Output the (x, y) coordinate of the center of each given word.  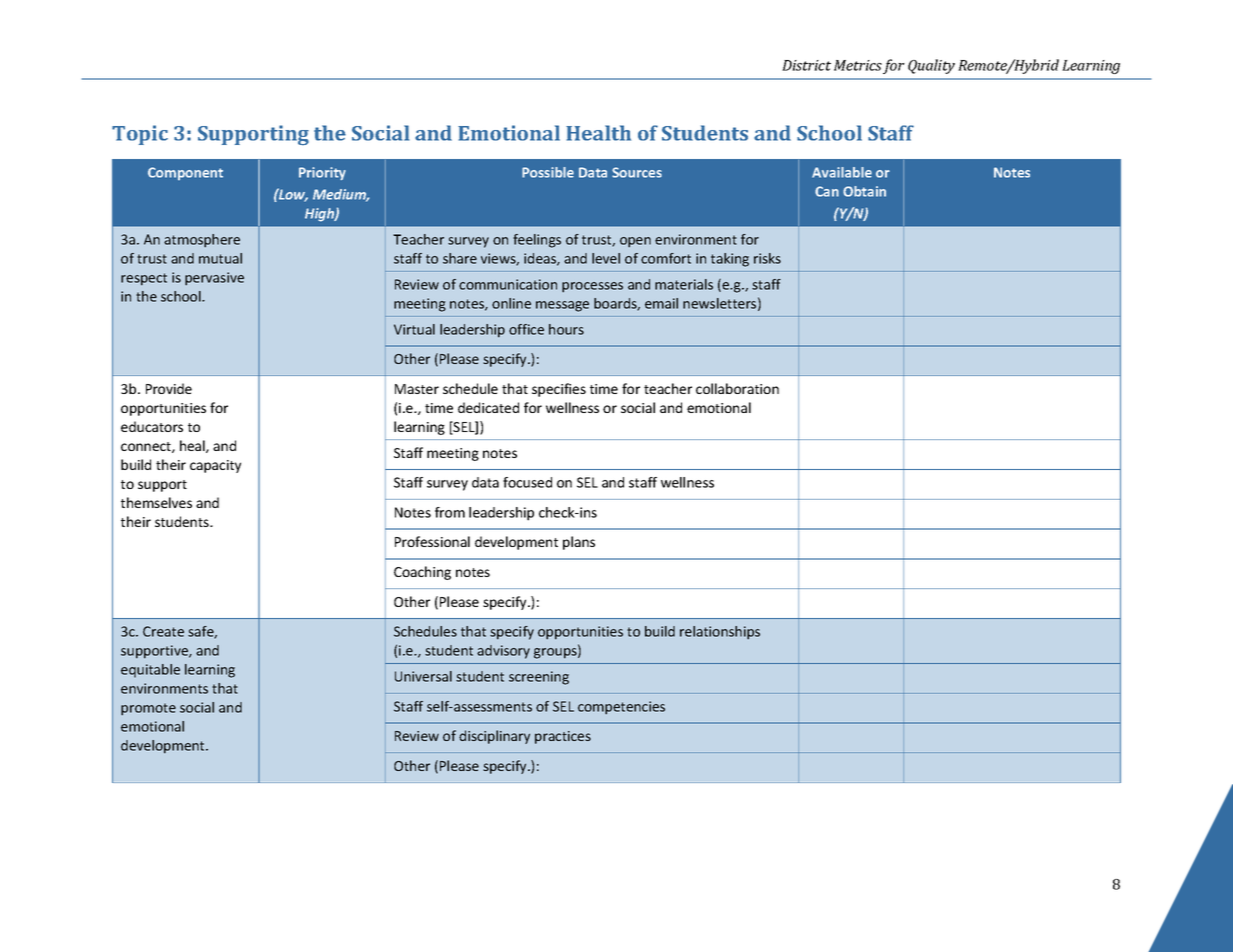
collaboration (737, 388)
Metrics (858, 65)
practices (563, 737)
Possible (548, 172)
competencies (621, 708)
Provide (169, 388)
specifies (559, 390)
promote (148, 709)
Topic (140, 135)
